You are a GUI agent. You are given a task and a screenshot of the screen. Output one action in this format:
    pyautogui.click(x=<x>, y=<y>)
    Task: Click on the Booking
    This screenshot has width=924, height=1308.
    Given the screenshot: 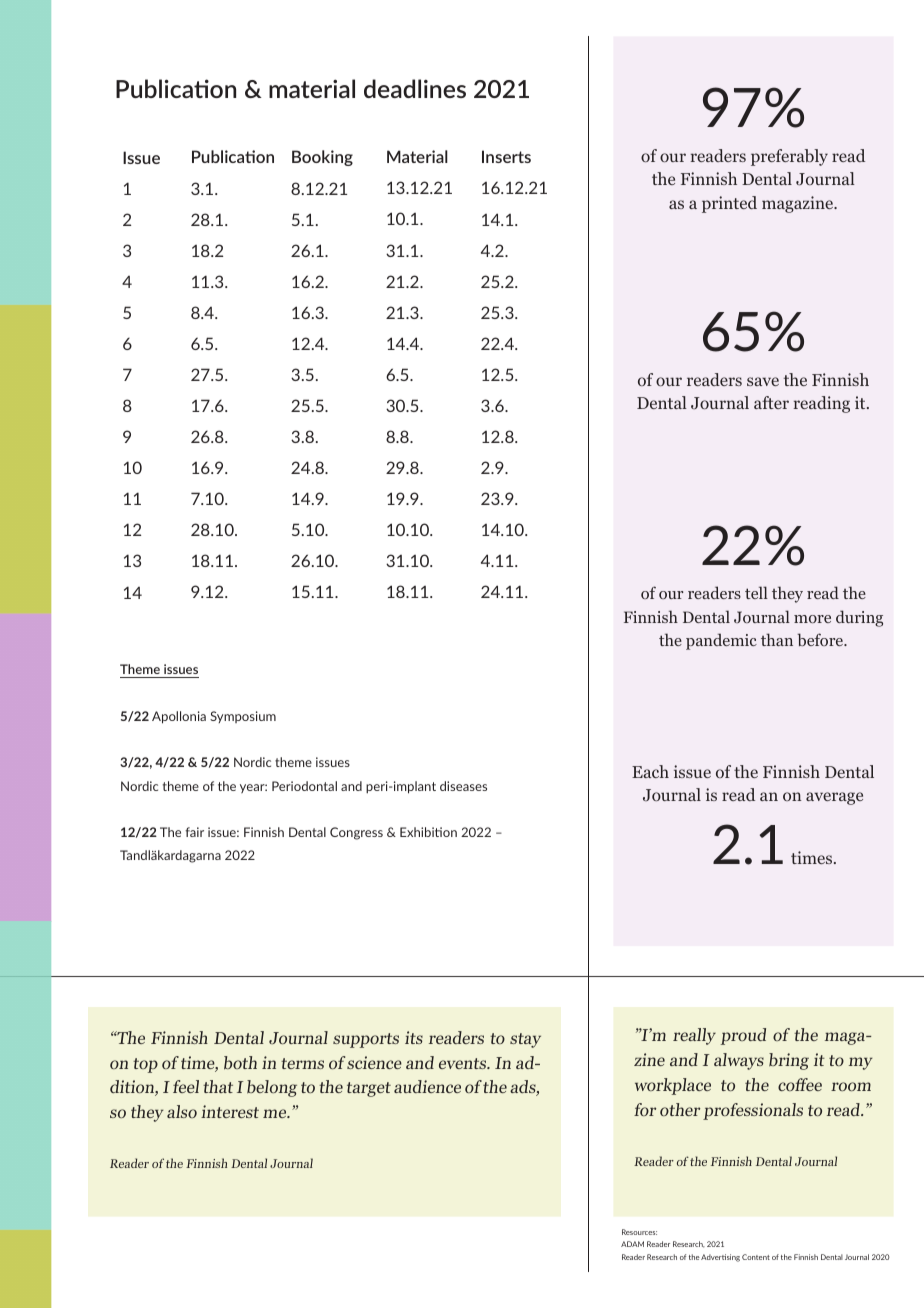 What is the action you would take?
    pyautogui.click(x=322, y=158)
